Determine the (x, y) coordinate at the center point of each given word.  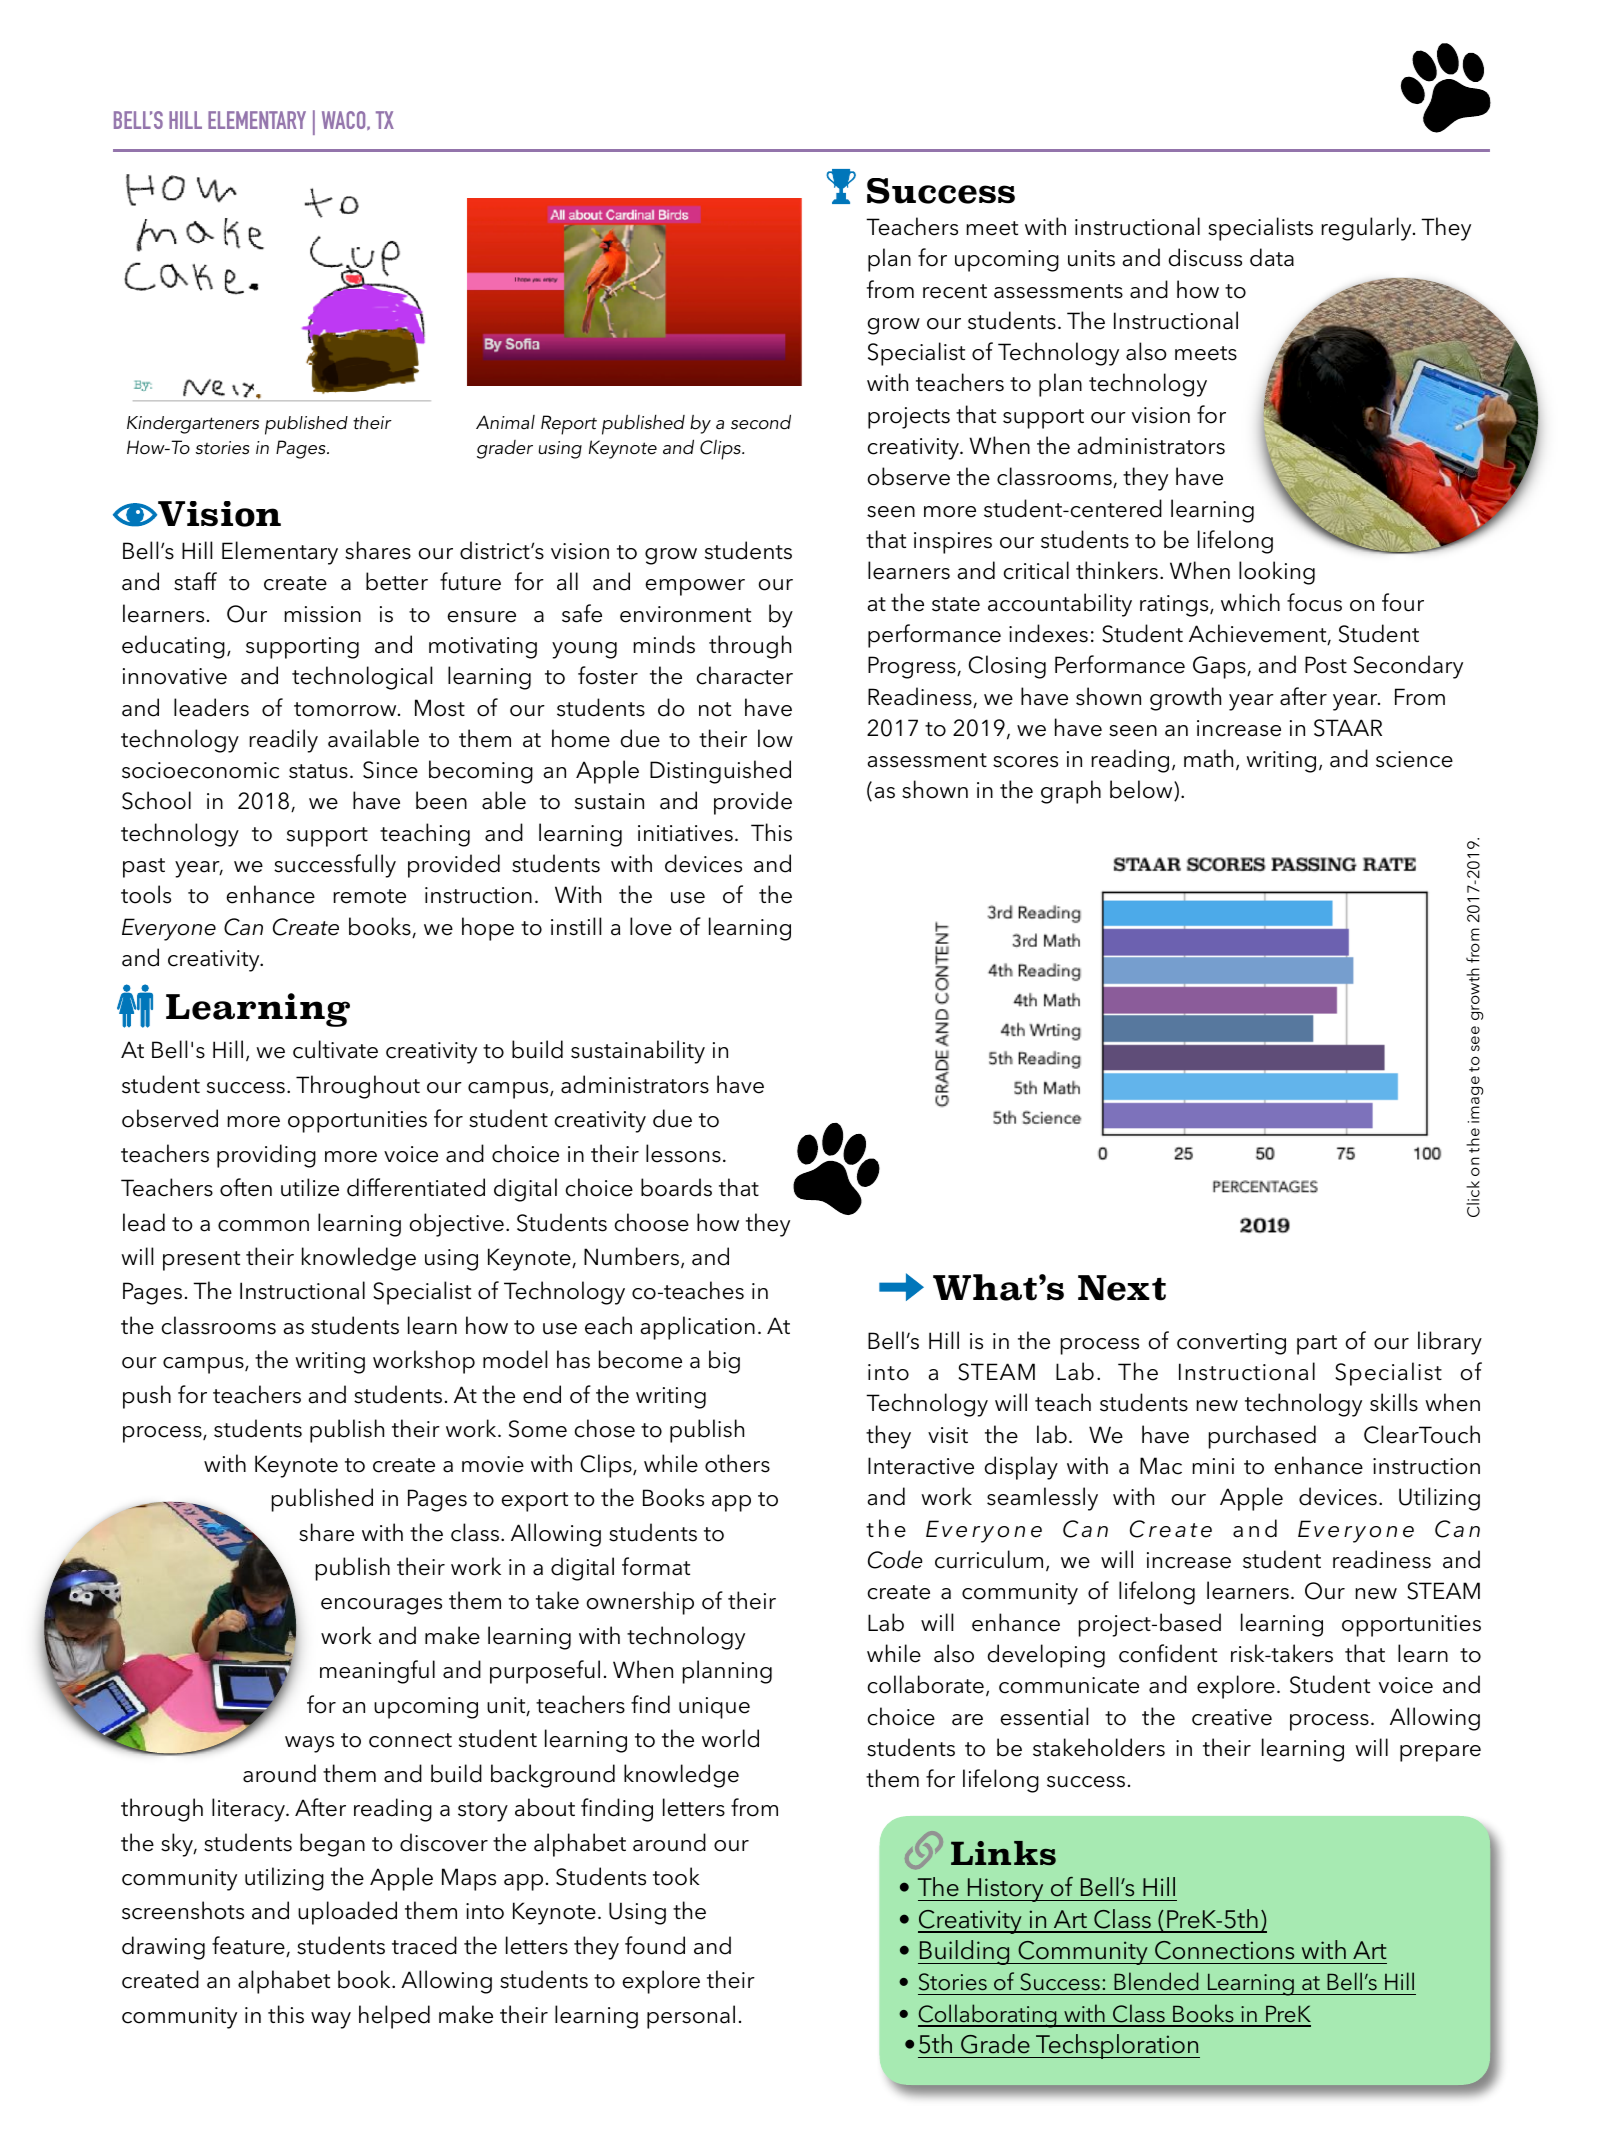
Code (895, 1559)
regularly (1367, 229)
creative (1232, 1717)
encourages (381, 1606)
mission (322, 614)
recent (955, 291)
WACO (345, 120)
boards (676, 1187)
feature (249, 1946)
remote (369, 896)
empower (695, 587)
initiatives (685, 833)
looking (1277, 573)
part (1317, 1345)
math (1208, 758)
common (263, 1226)
